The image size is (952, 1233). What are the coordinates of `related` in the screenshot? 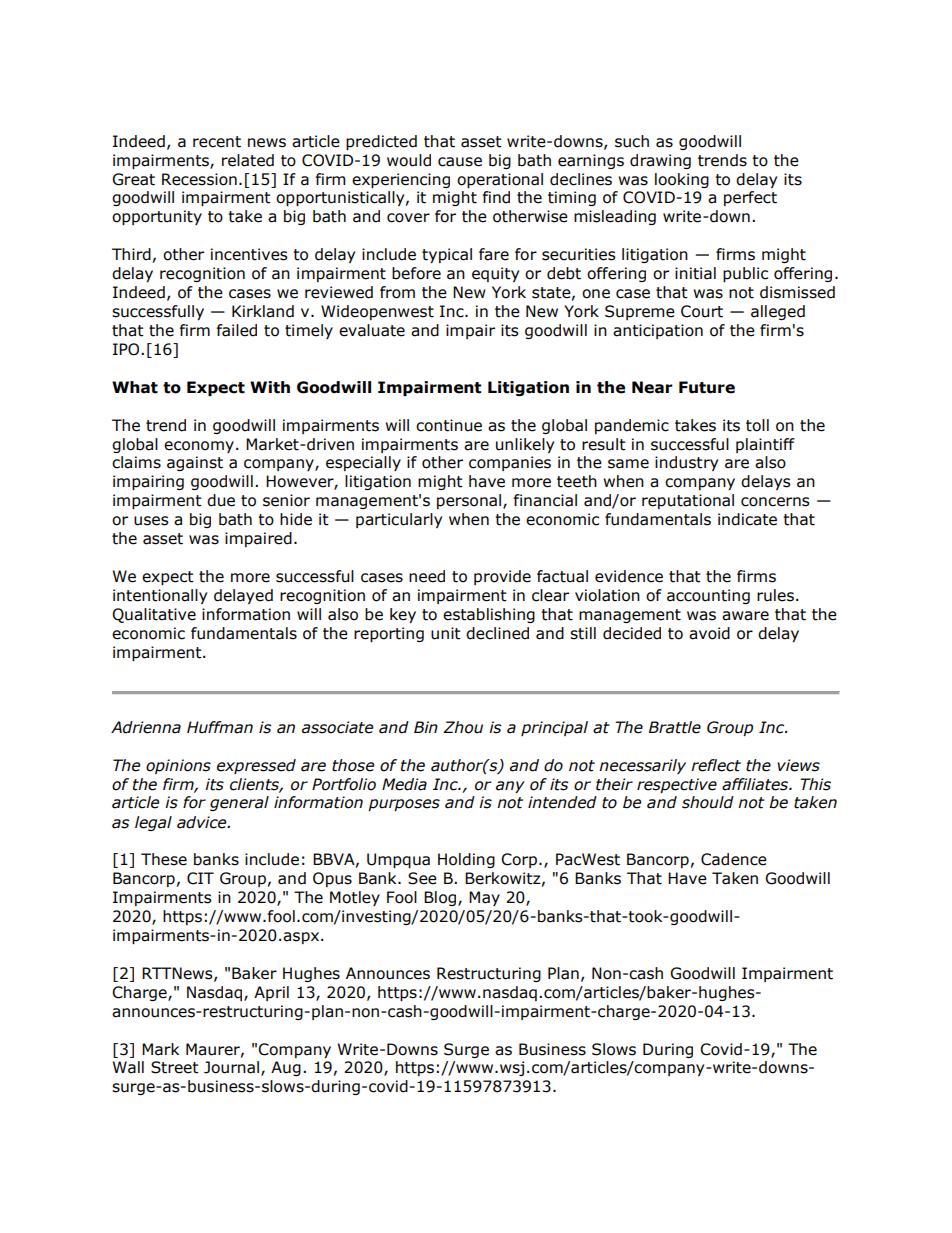 It's located at (248, 160).
